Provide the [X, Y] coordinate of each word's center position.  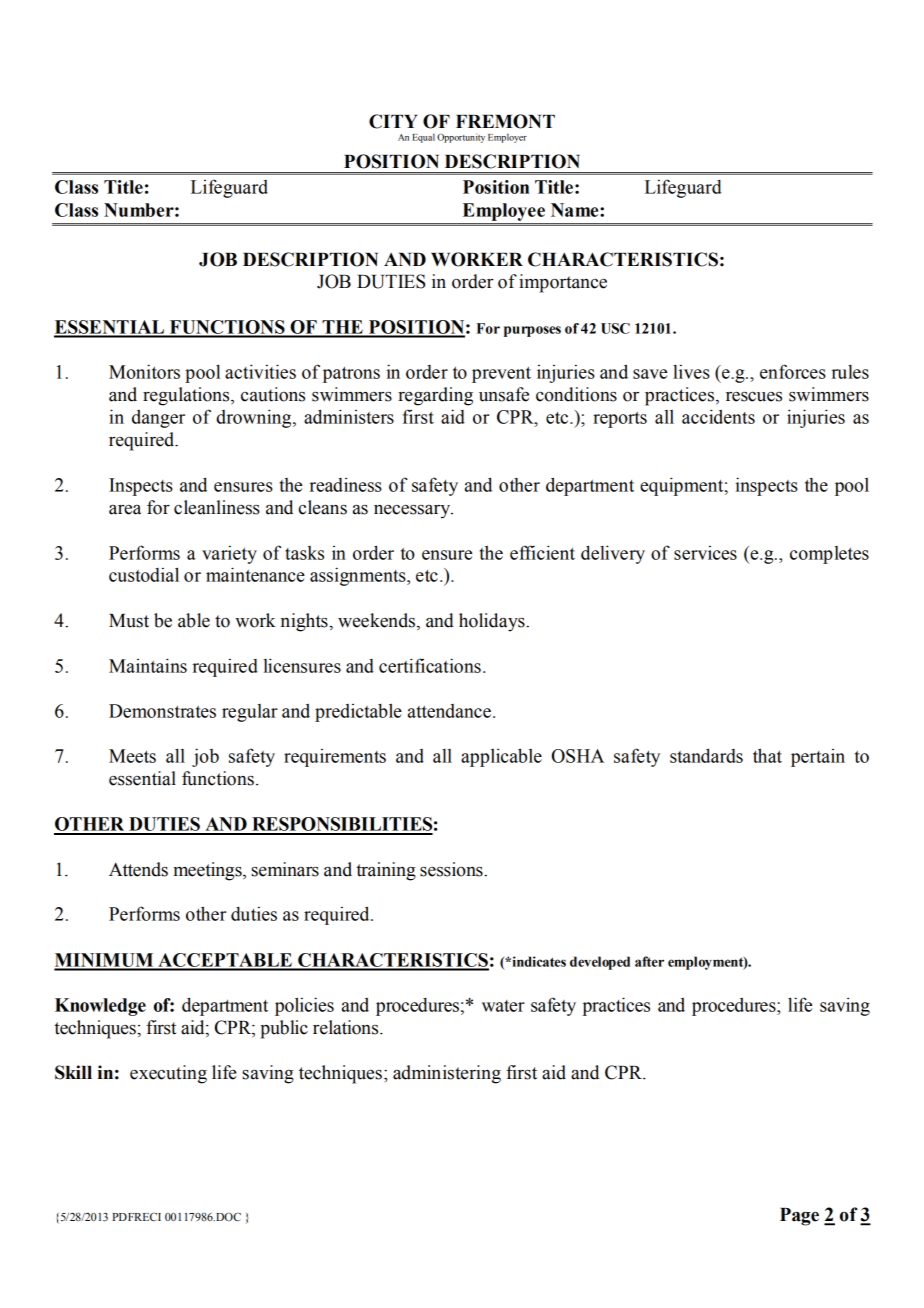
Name [576, 210]
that [767, 755]
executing [168, 1074]
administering [447, 1074]
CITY [393, 121]
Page [799, 1217]
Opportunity [461, 138]
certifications [430, 665]
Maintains [148, 665]
